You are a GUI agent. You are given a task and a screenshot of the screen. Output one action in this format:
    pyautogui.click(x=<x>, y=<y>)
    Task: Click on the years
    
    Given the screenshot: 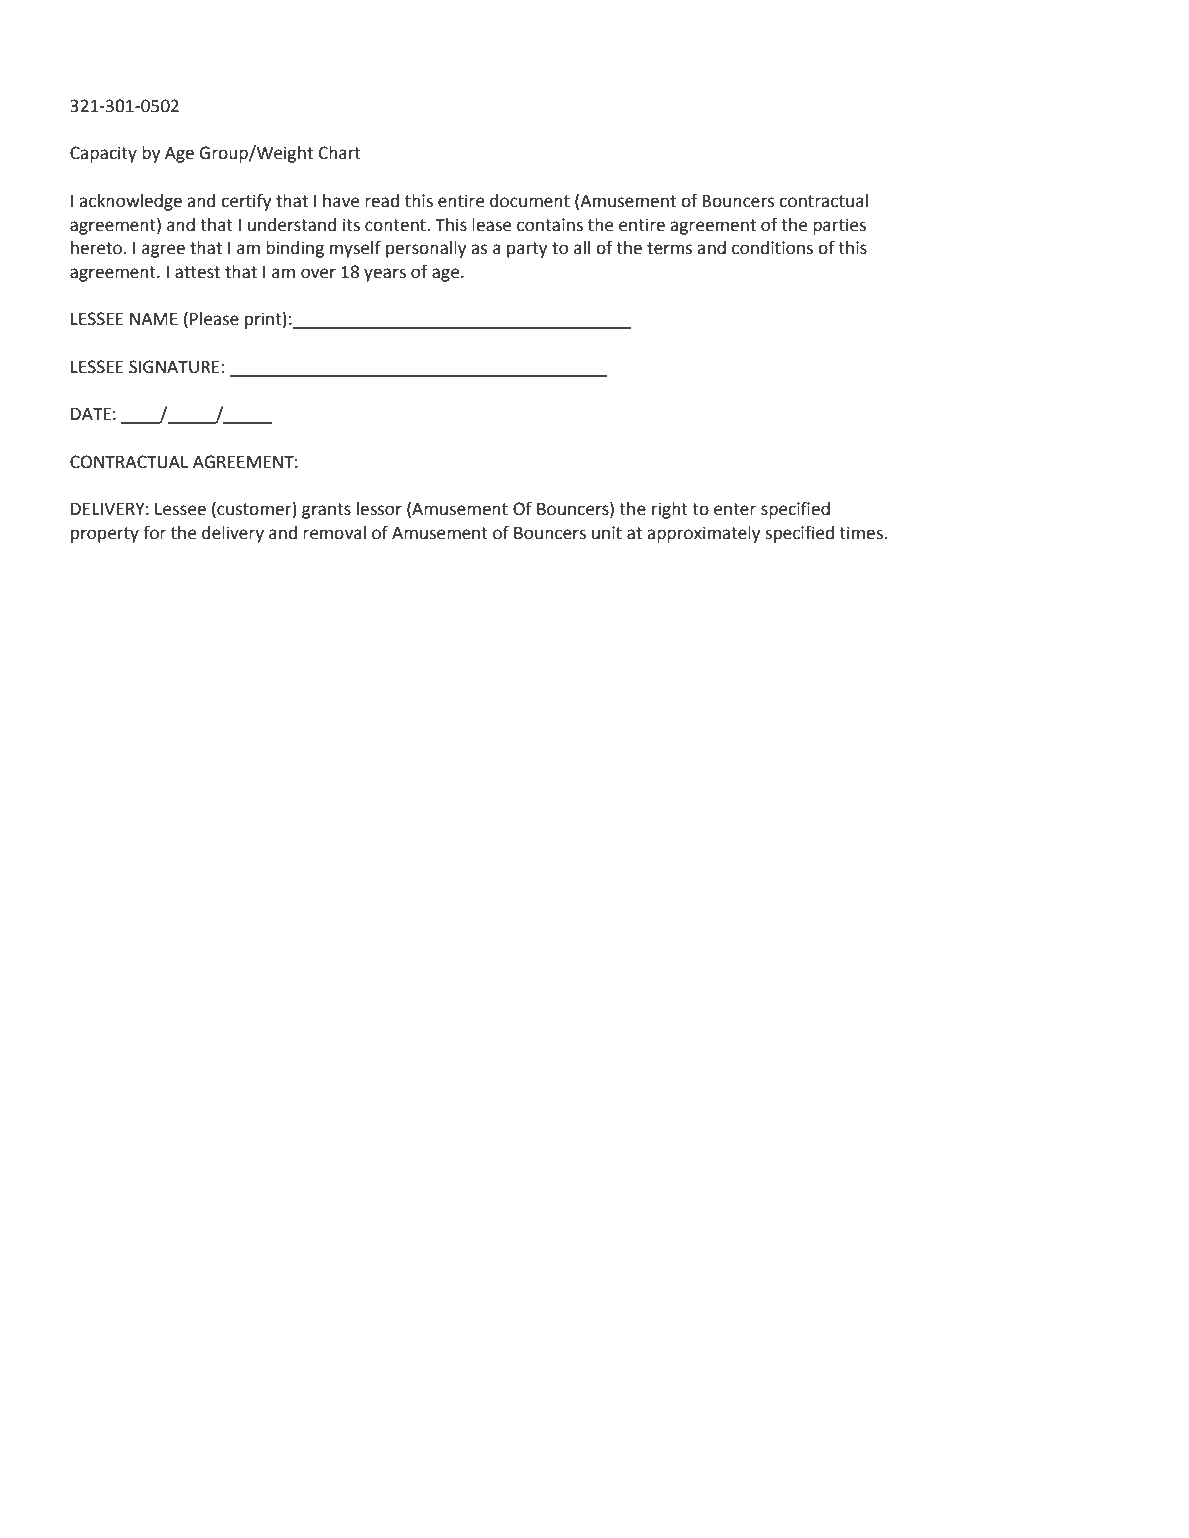 What is the action you would take?
    pyautogui.click(x=385, y=275)
